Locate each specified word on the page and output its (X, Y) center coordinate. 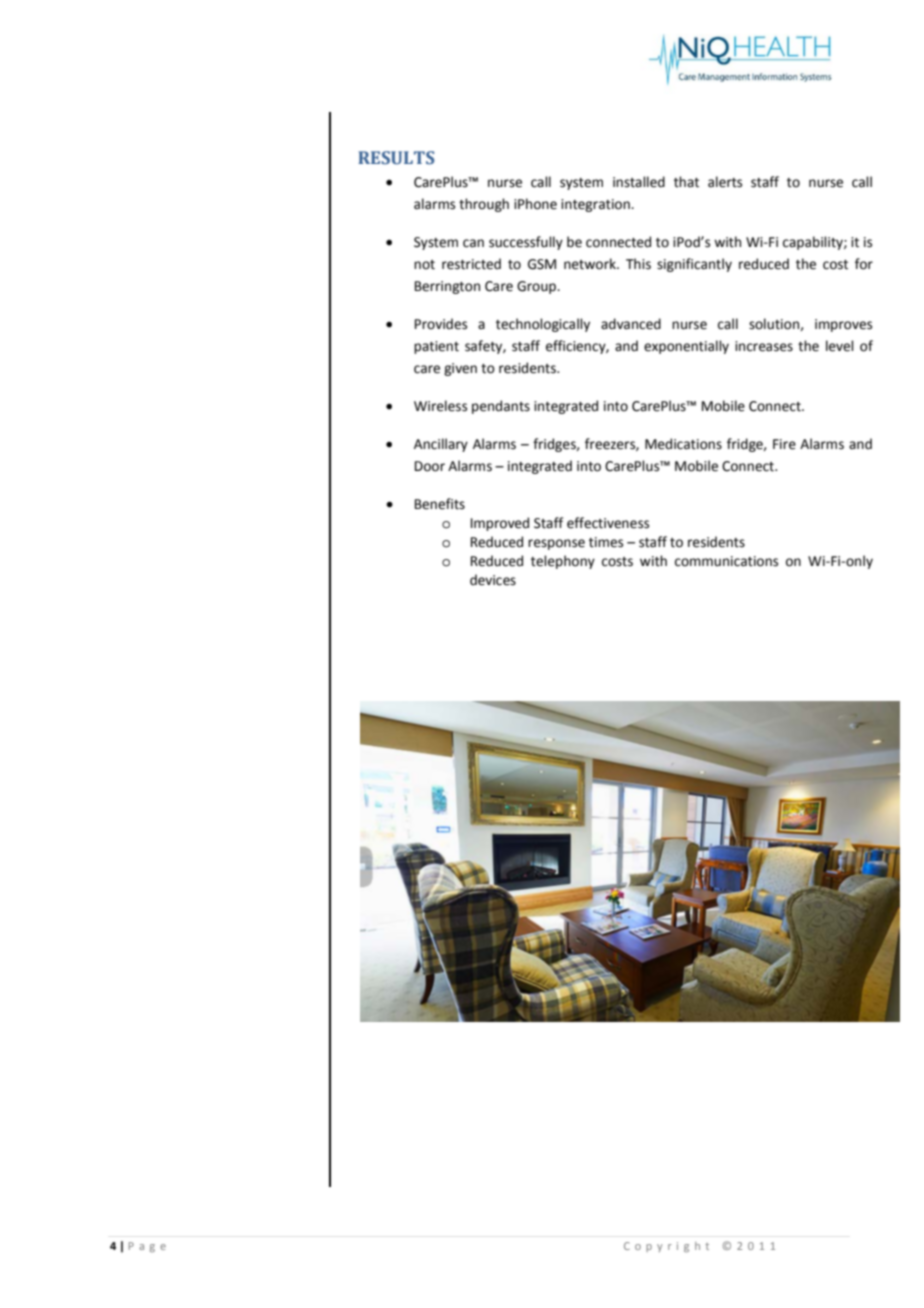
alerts (725, 182)
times (606, 542)
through (484, 205)
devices (493, 580)
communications (726, 561)
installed (639, 182)
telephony (563, 562)
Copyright (666, 1247)
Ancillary (441, 445)
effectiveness (608, 523)
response (556, 544)
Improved (500, 524)
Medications (683, 444)
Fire (784, 444)
